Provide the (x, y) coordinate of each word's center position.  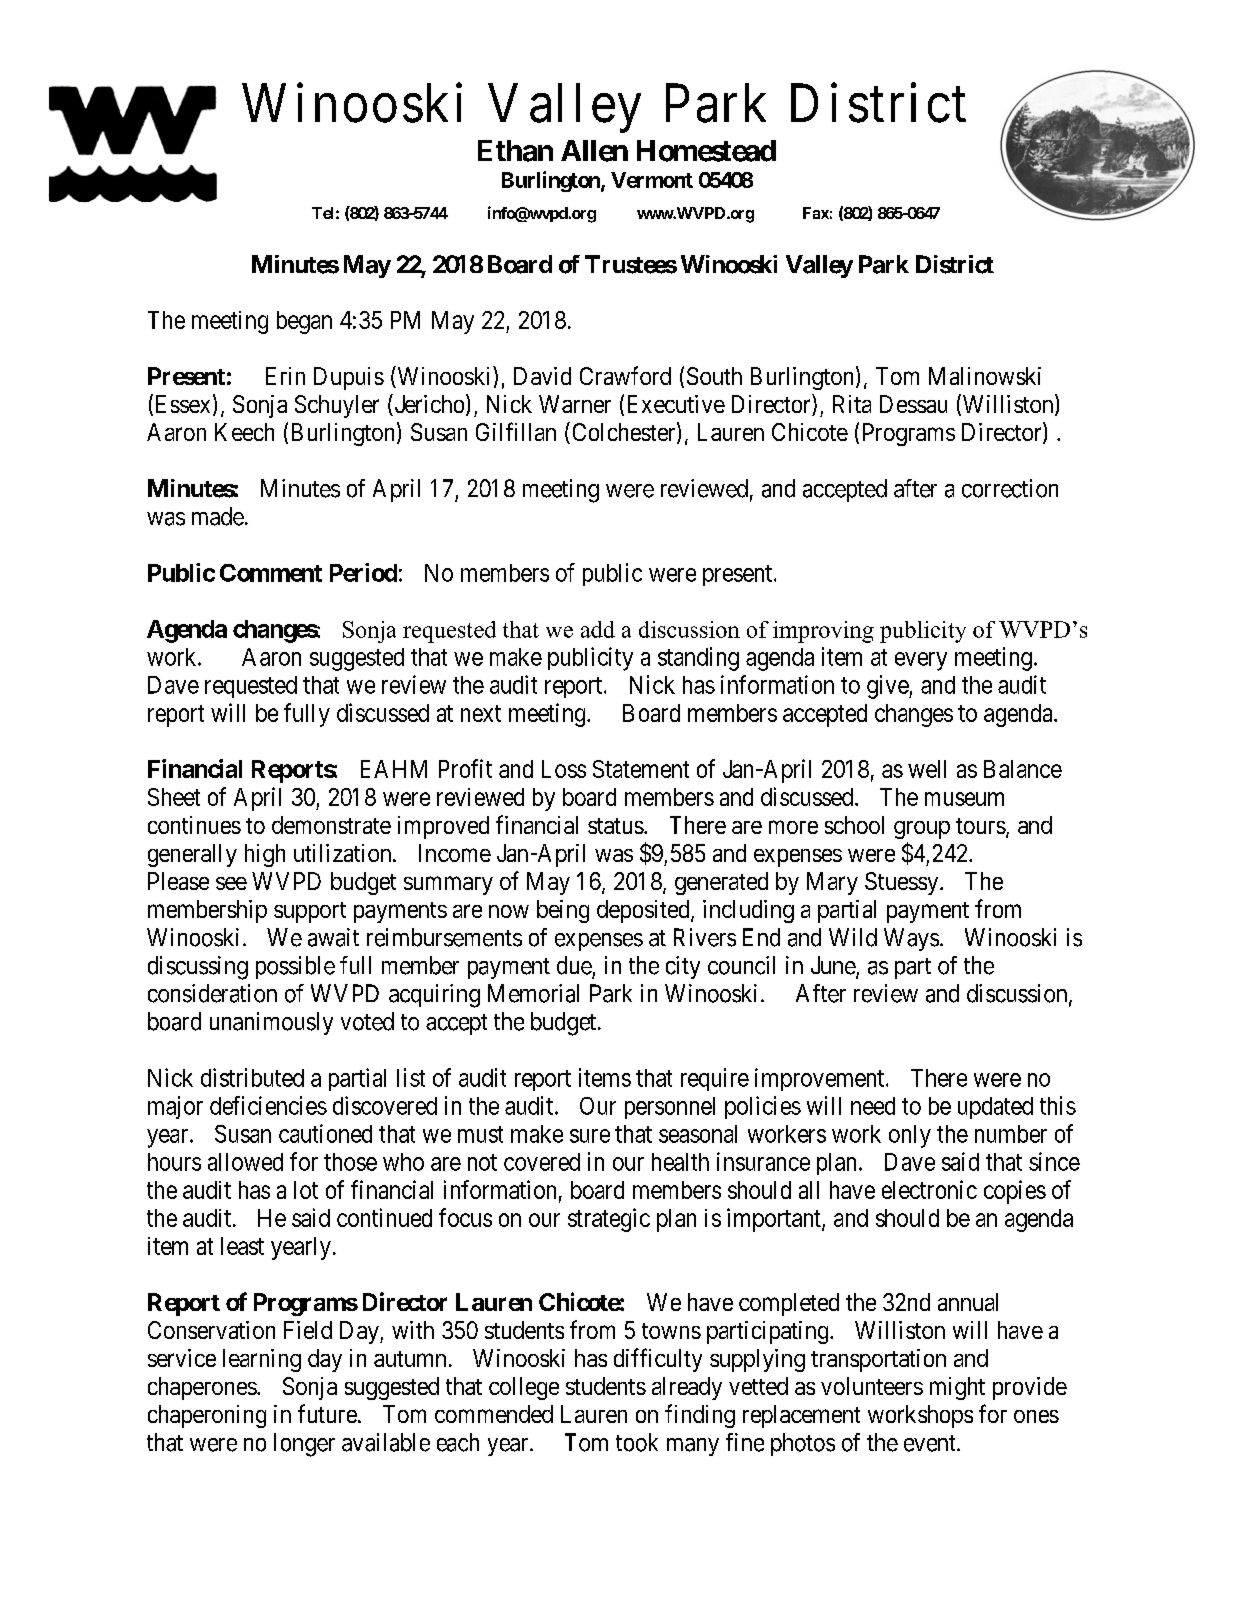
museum (964, 799)
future (327, 1413)
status (616, 826)
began (304, 322)
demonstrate (331, 825)
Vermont (652, 180)
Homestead (706, 151)
